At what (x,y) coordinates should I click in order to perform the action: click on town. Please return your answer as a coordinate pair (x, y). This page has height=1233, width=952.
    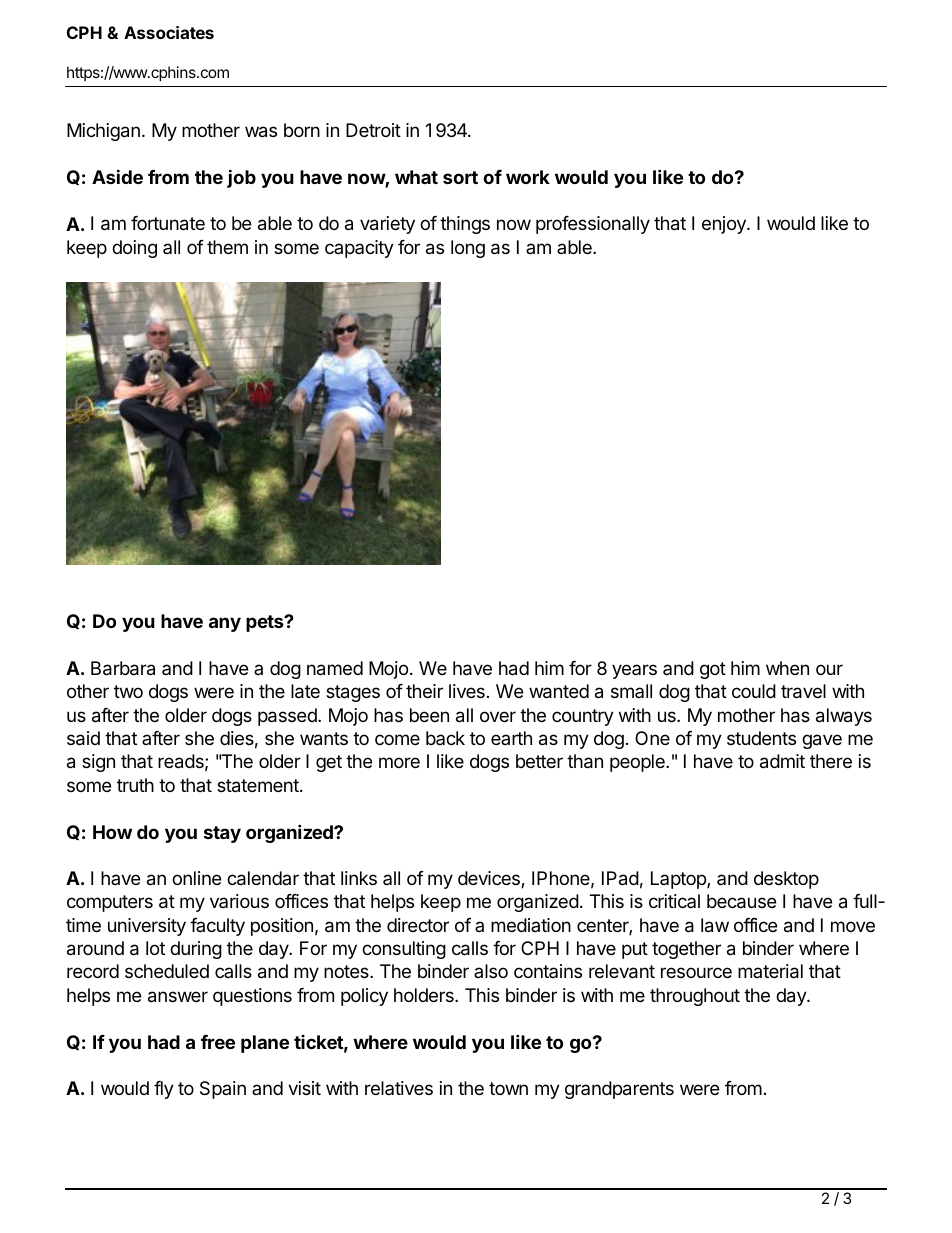
    Looking at the image, I should click on (508, 1088).
